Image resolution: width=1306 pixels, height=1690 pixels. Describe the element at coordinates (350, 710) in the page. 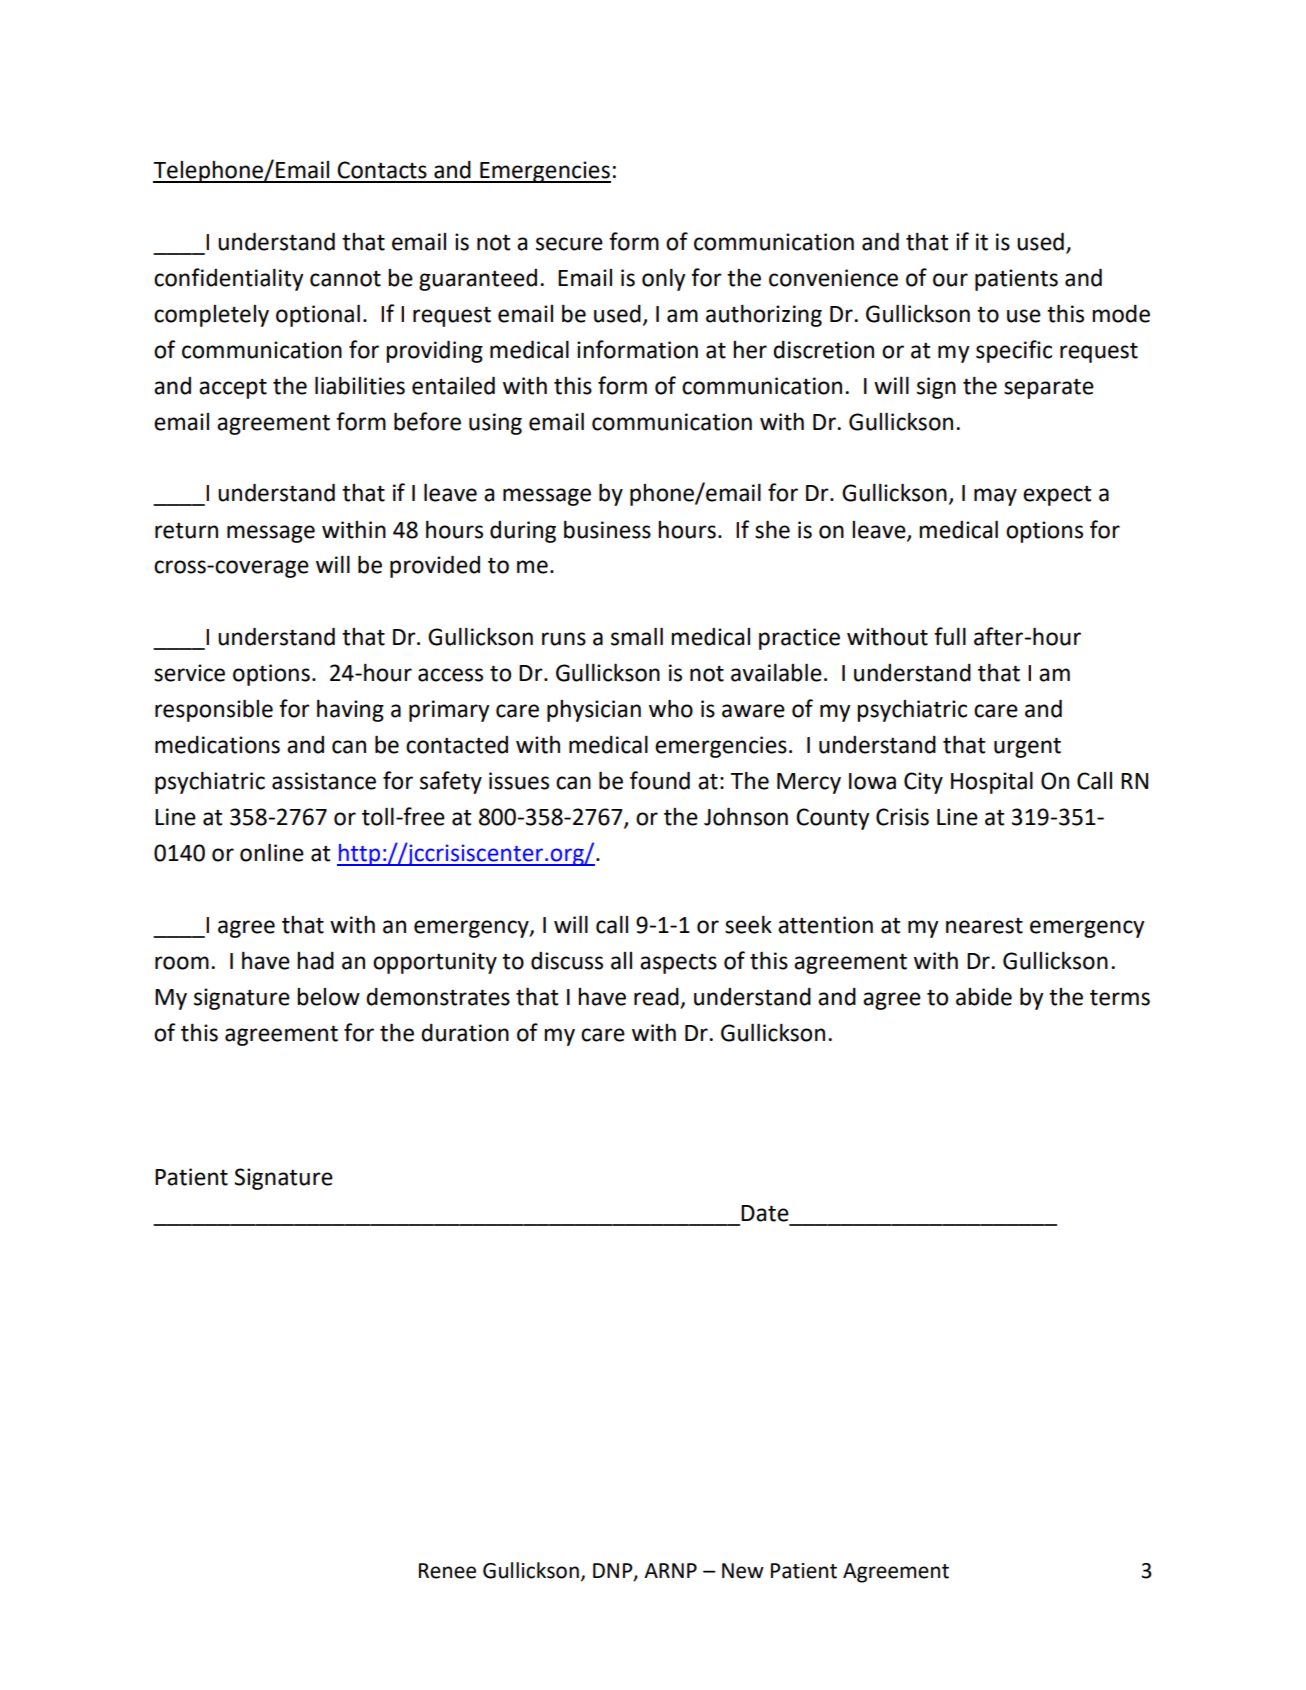

I see `having` at that location.
